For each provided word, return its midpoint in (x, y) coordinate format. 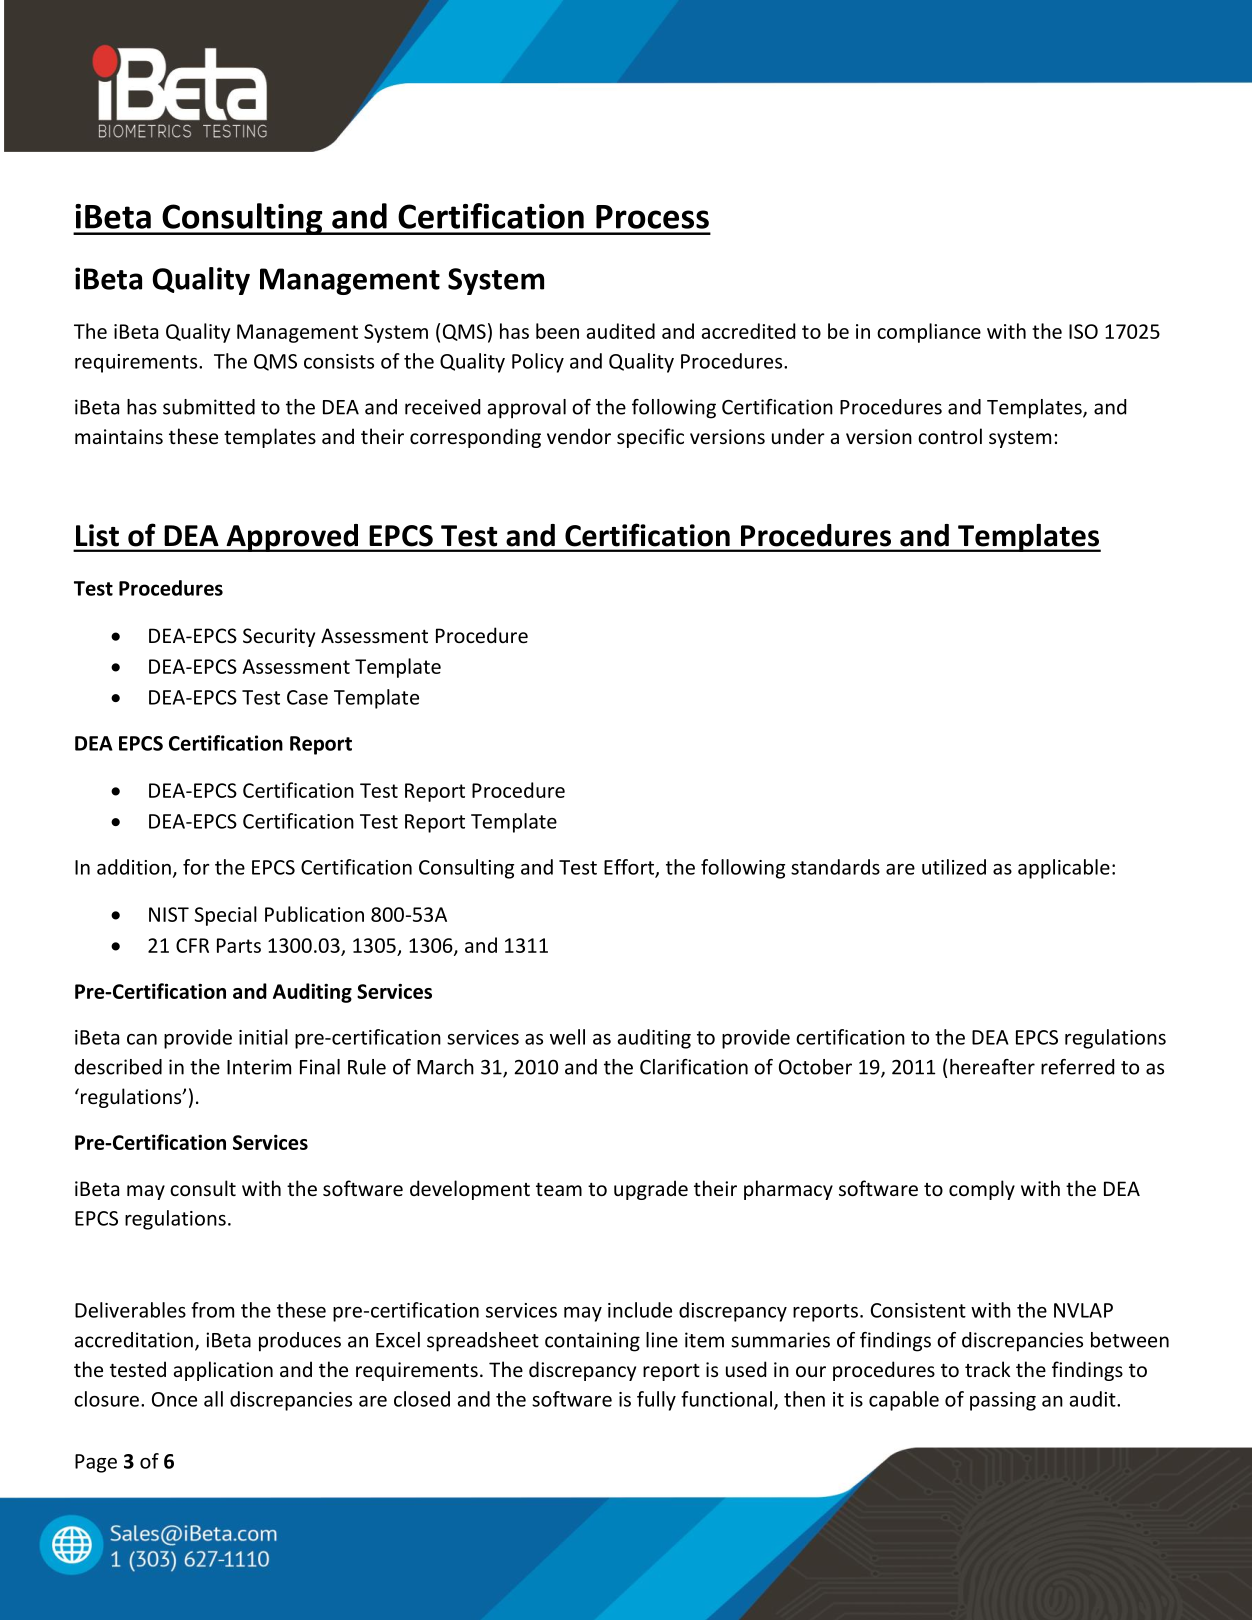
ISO (1083, 331)
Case (307, 697)
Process (652, 217)
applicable (1064, 869)
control (950, 436)
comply (982, 1190)
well (567, 1037)
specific (650, 438)
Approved (292, 538)
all (213, 1399)
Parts (239, 945)
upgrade (651, 1190)
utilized (954, 867)
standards (835, 867)
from (212, 1310)
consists (339, 361)
